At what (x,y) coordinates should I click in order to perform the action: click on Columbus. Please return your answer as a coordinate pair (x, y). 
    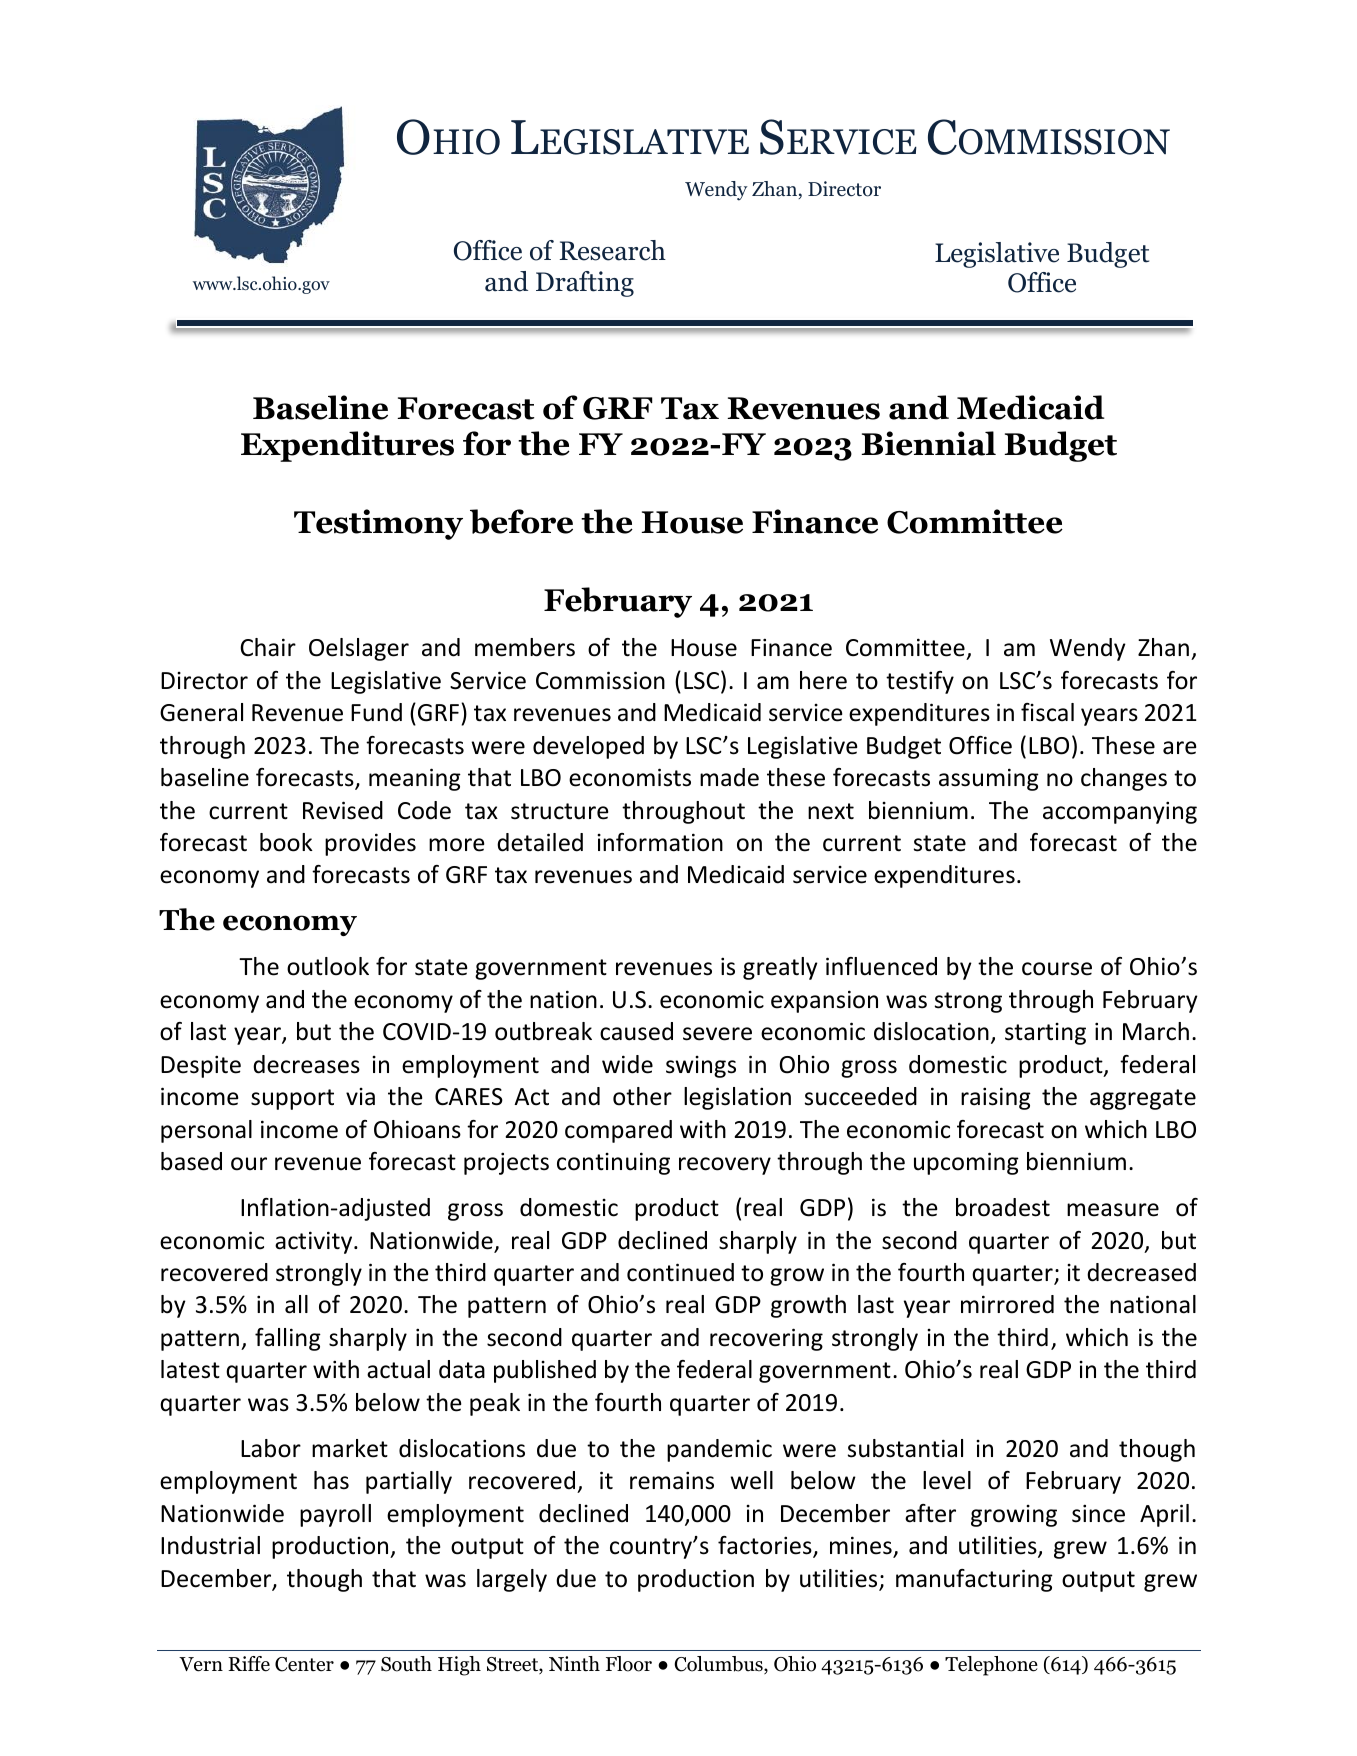
    Looking at the image, I should click on (719, 1665).
